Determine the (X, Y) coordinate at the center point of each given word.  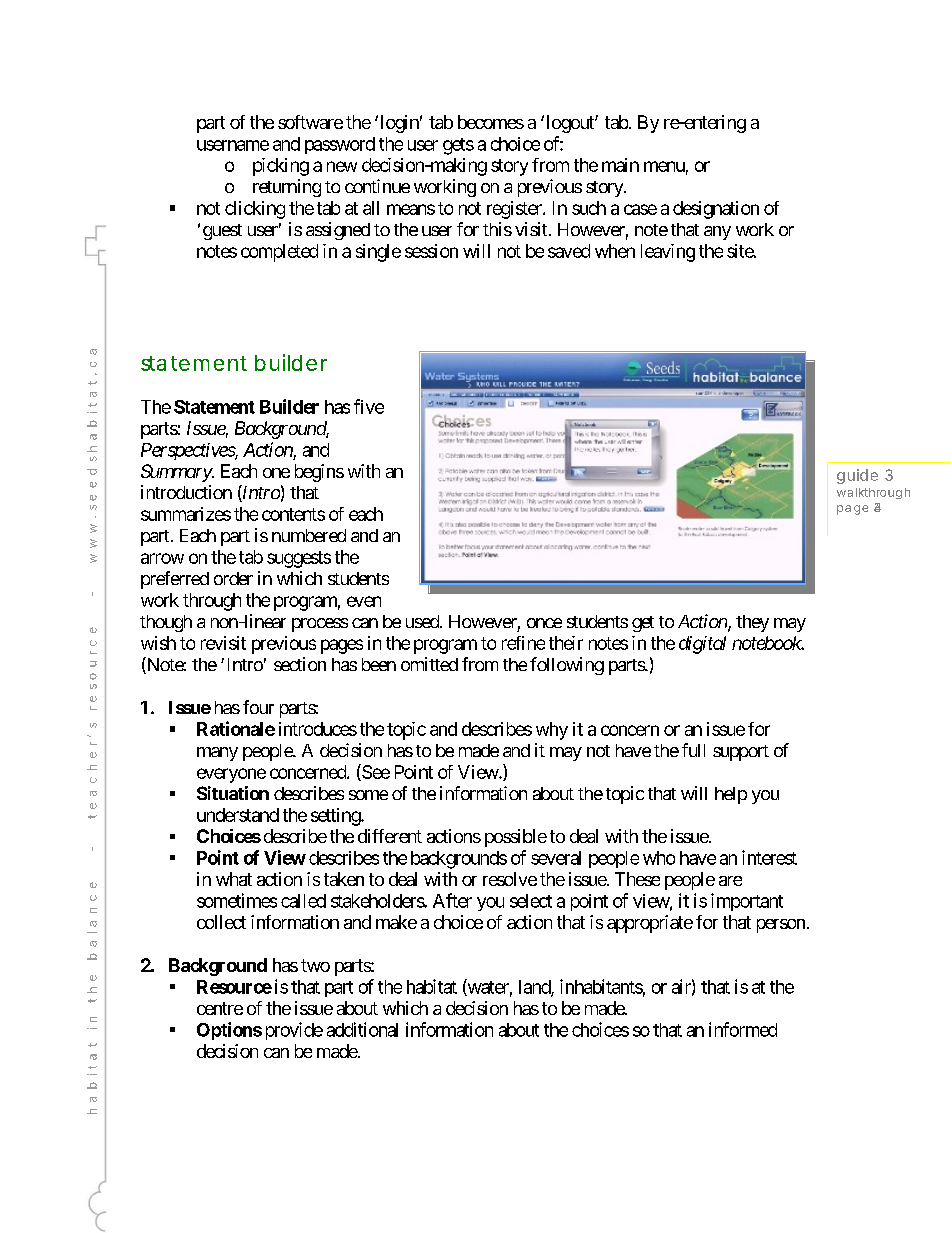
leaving (668, 253)
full (693, 750)
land (535, 988)
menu (664, 166)
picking (281, 167)
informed (743, 1029)
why (552, 731)
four (258, 707)
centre (220, 1008)
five (369, 406)
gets (458, 146)
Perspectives (188, 451)
